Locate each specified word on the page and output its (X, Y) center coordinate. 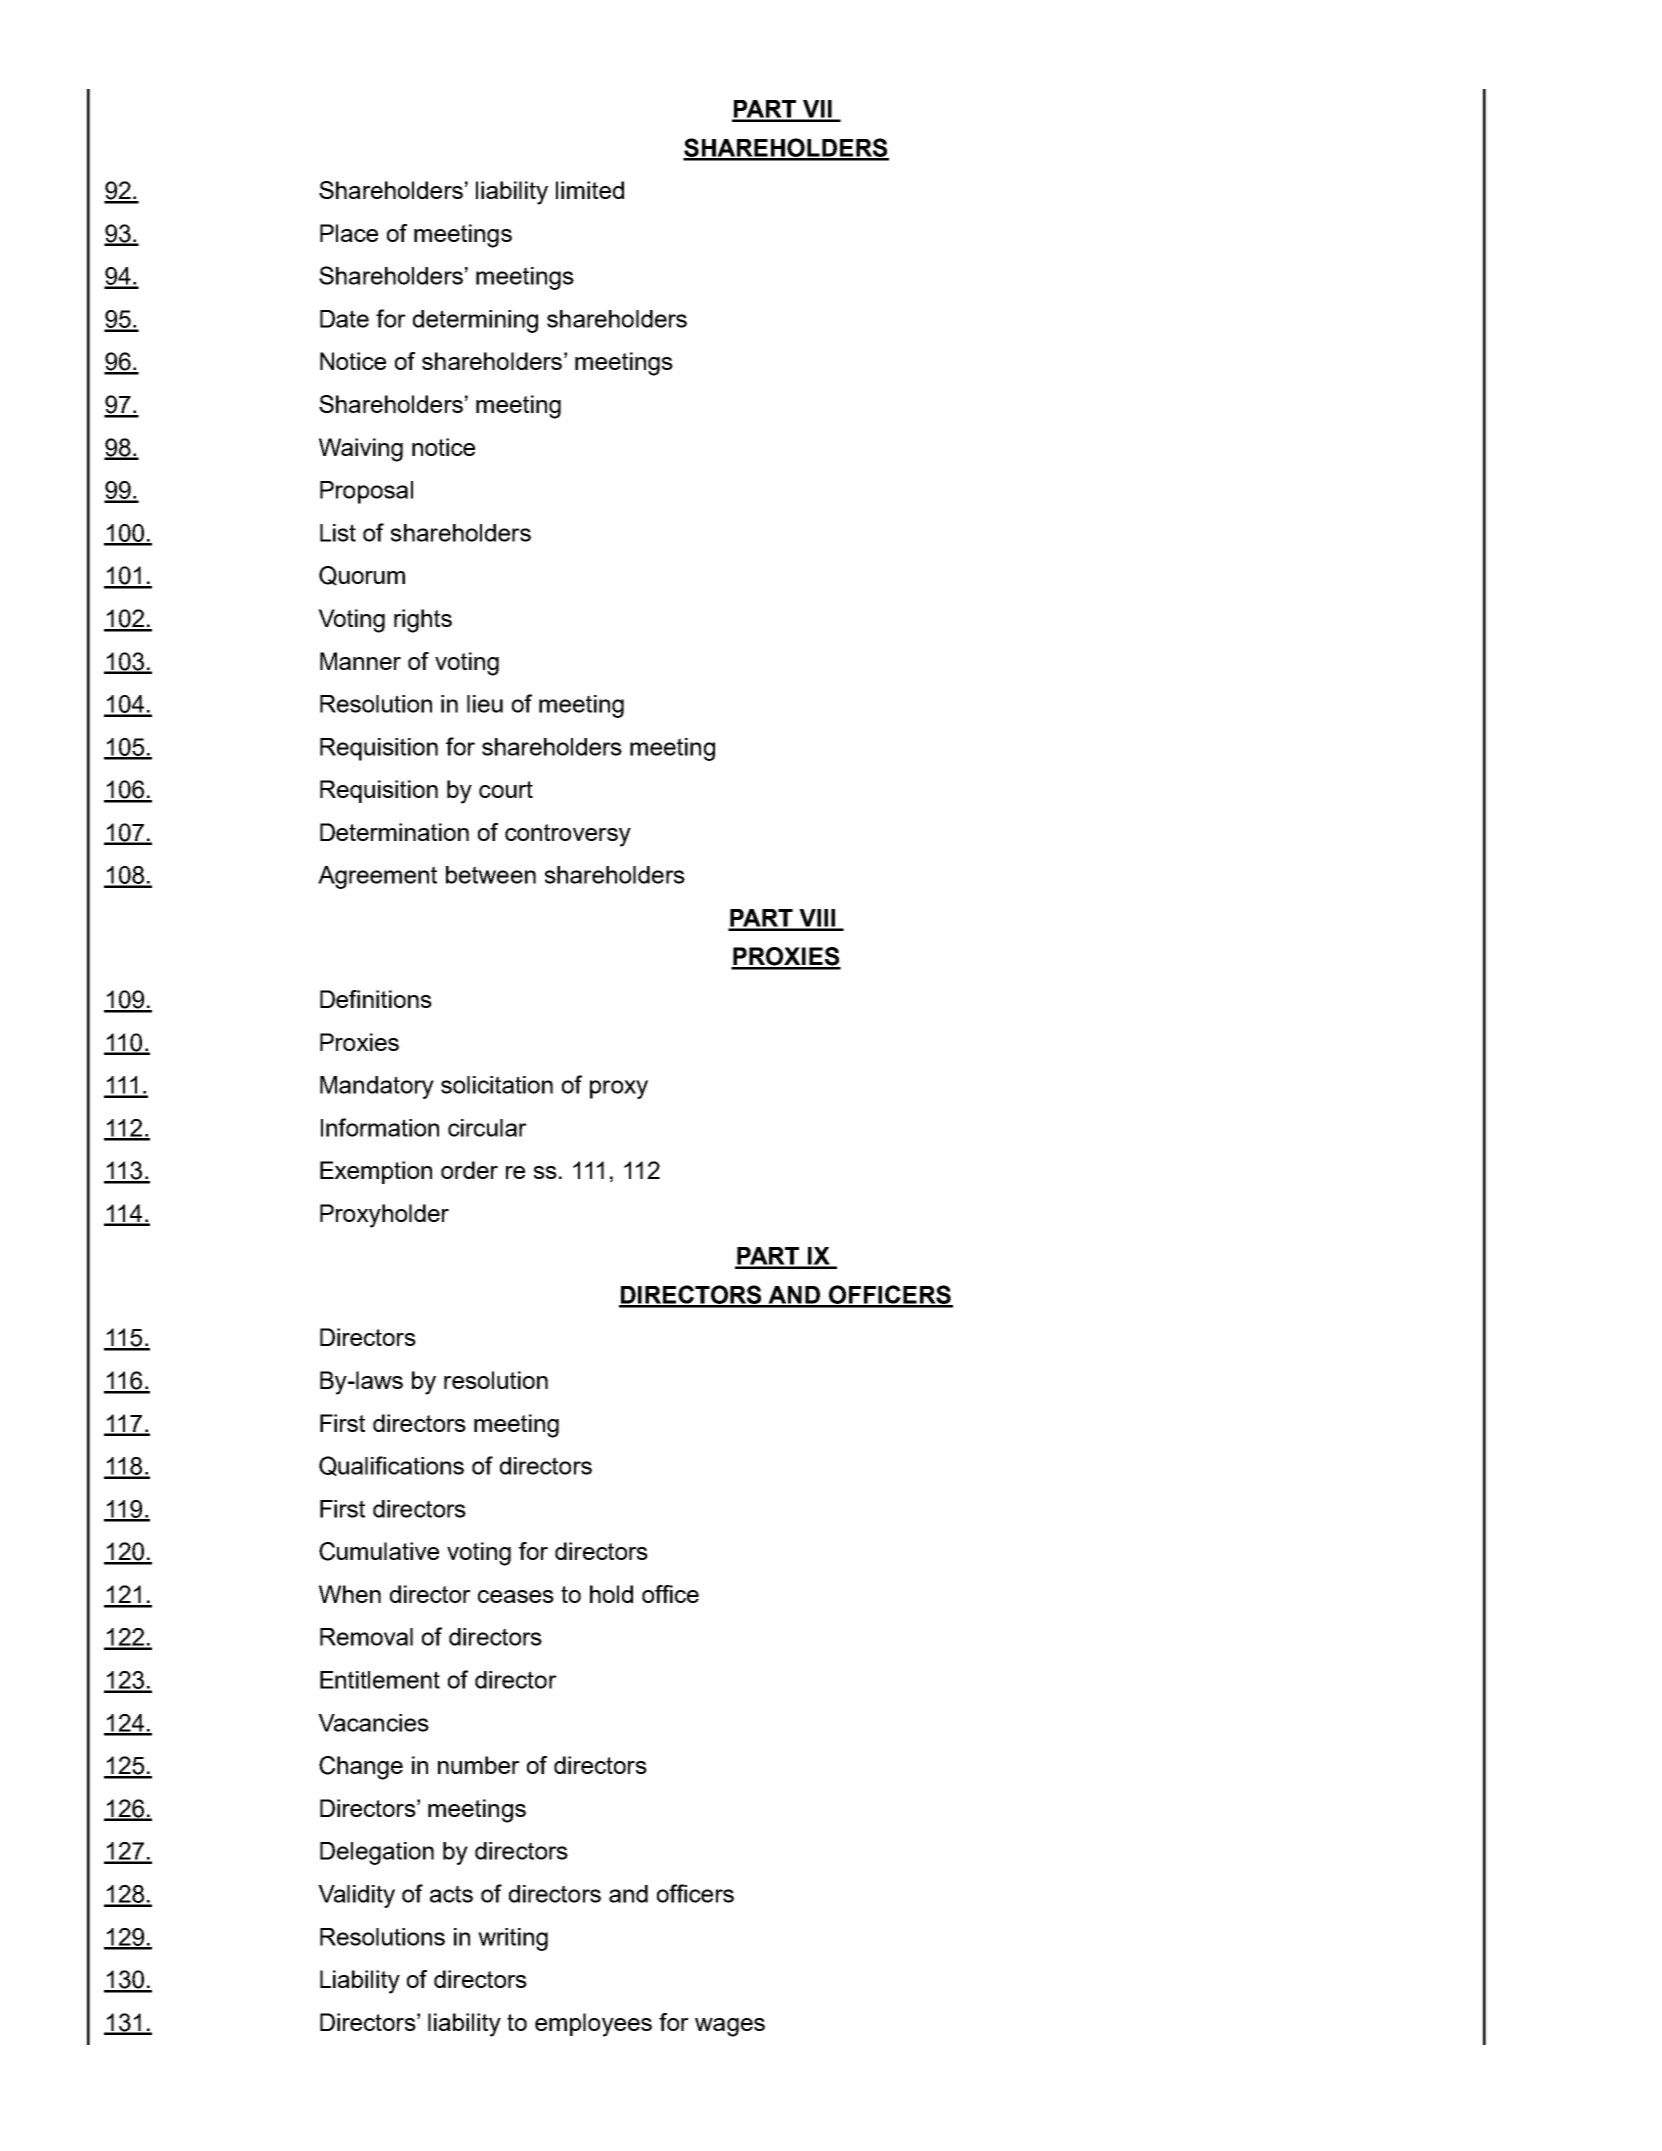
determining (475, 321)
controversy (568, 835)
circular (487, 1128)
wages (730, 2027)
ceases (516, 1596)
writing (513, 1939)
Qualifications (391, 1466)
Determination (394, 832)
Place (349, 233)
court (506, 789)
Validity (356, 1896)
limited (590, 190)
